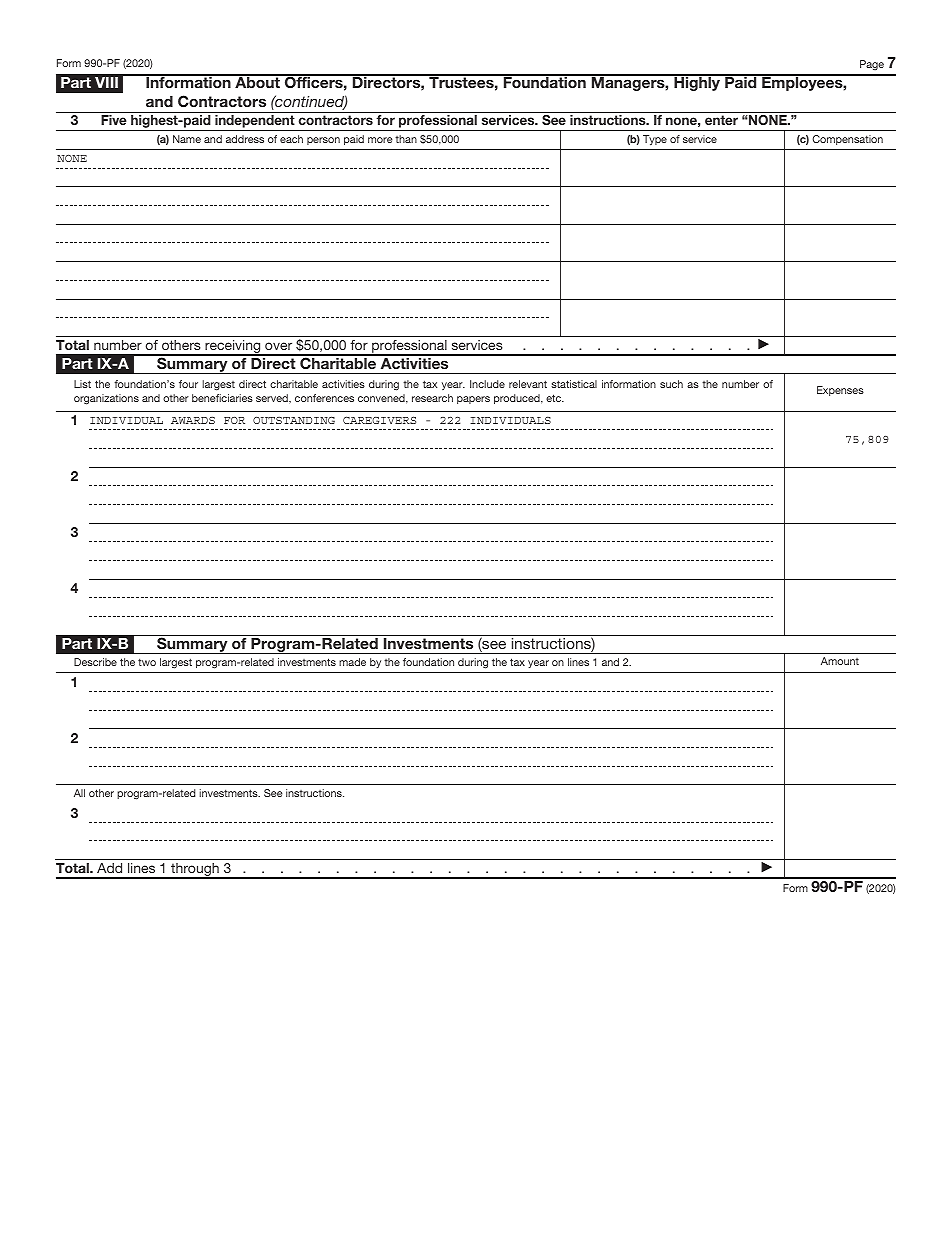  Describe the element at coordinates (840, 661) in the screenshot. I see `Amount` at that location.
